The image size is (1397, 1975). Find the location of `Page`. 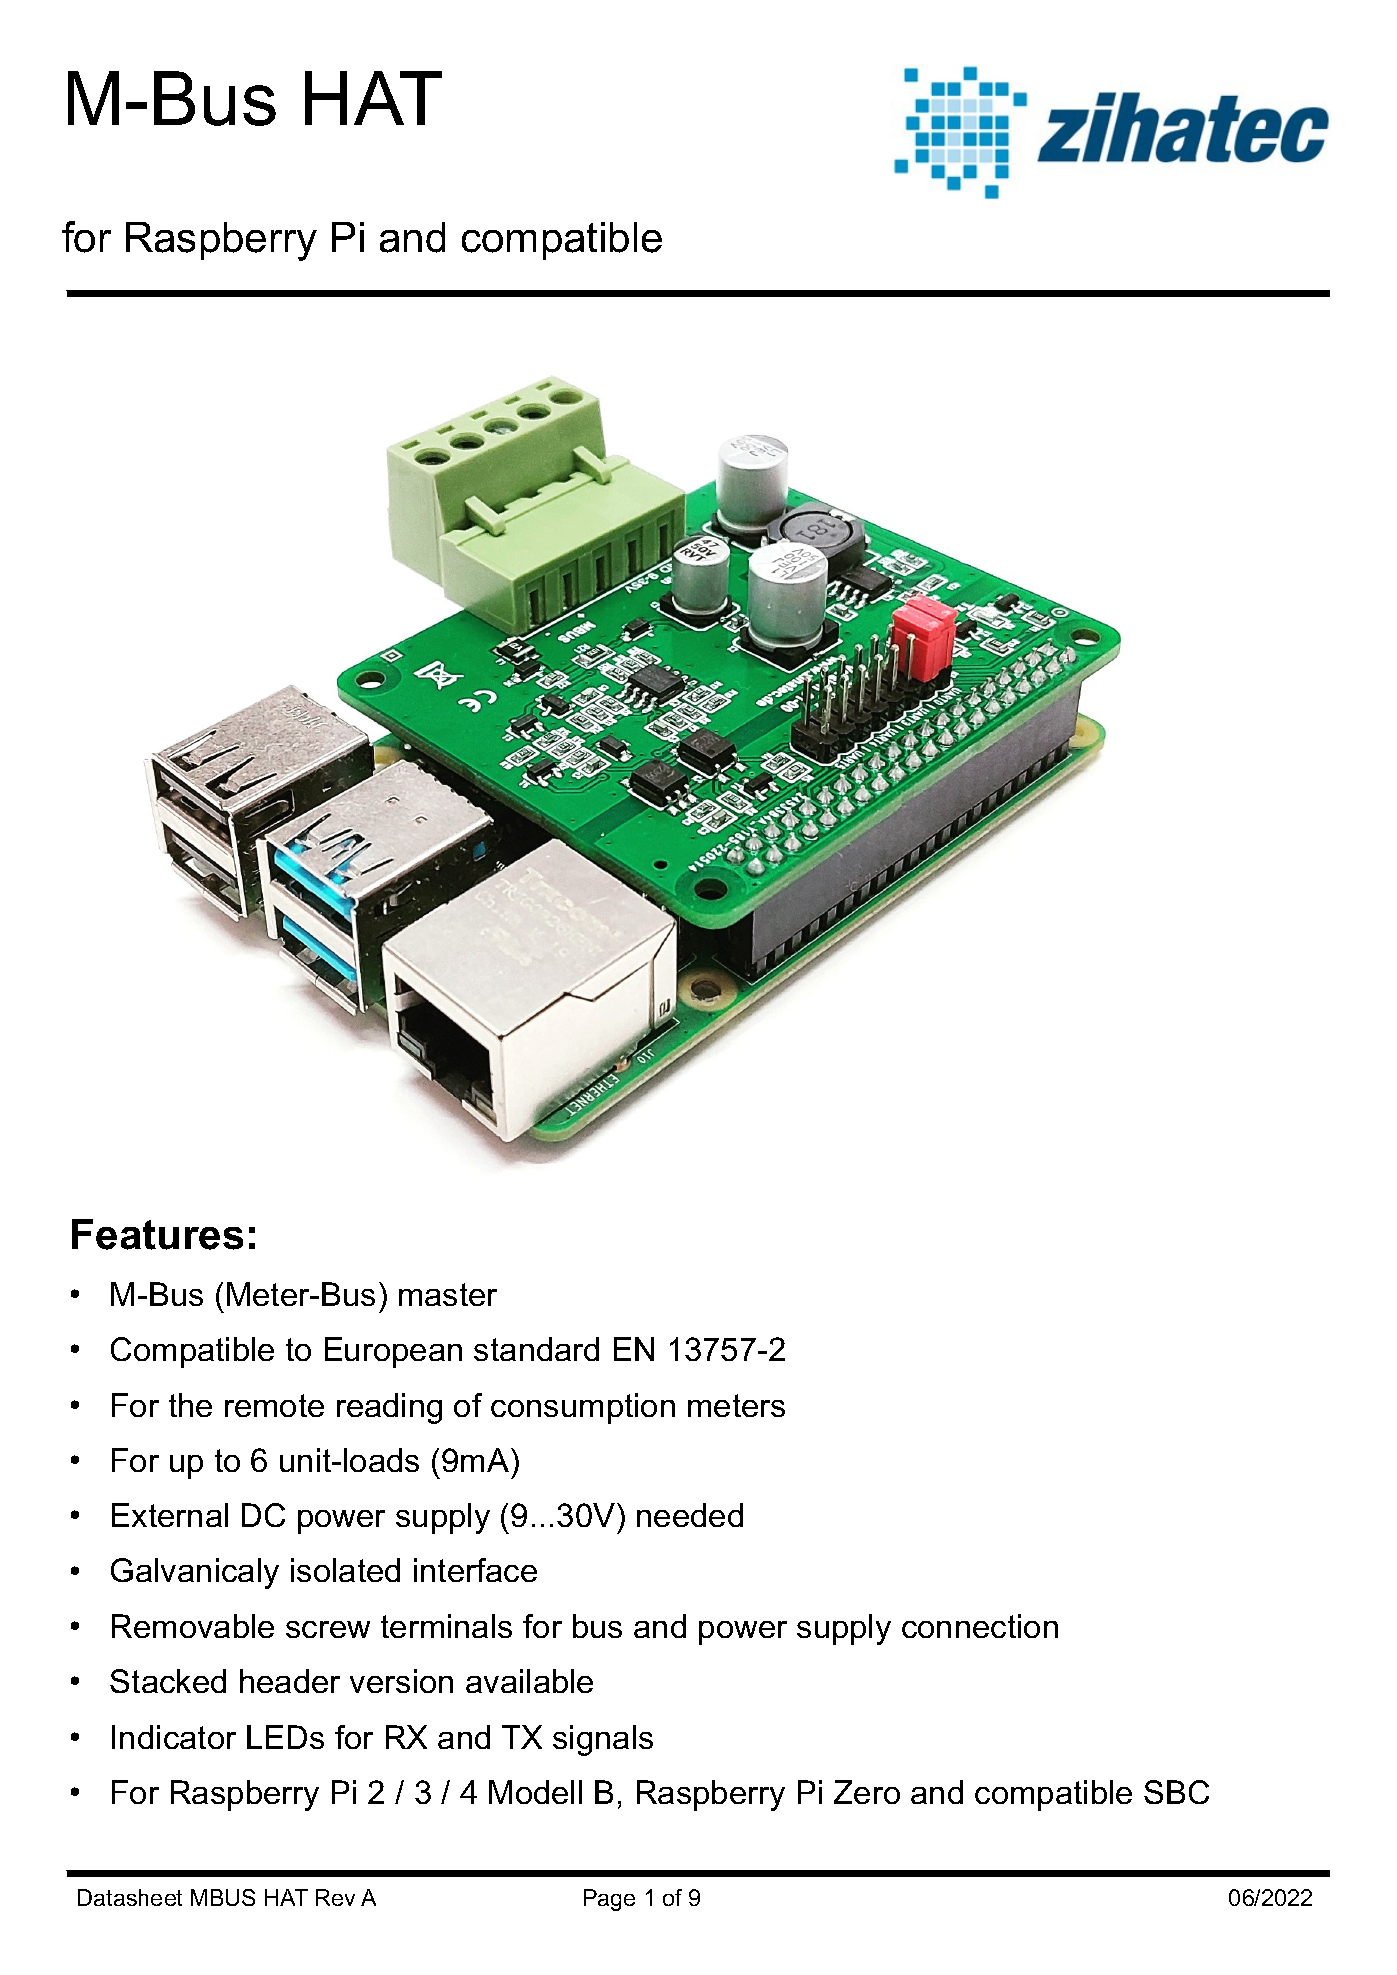

Page is located at coordinates (609, 1900).
